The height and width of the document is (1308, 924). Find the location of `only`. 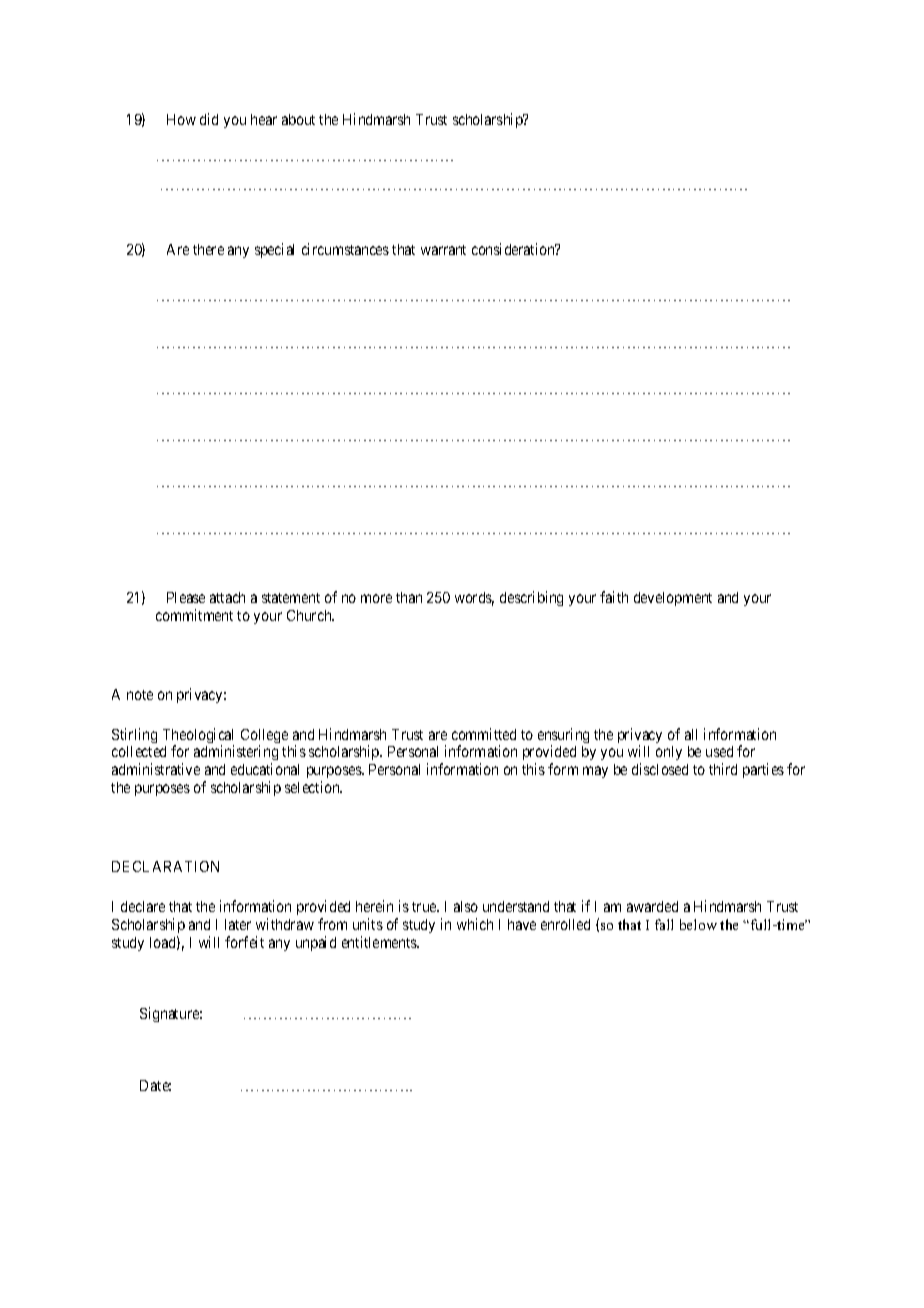

only is located at coordinates (669, 753).
